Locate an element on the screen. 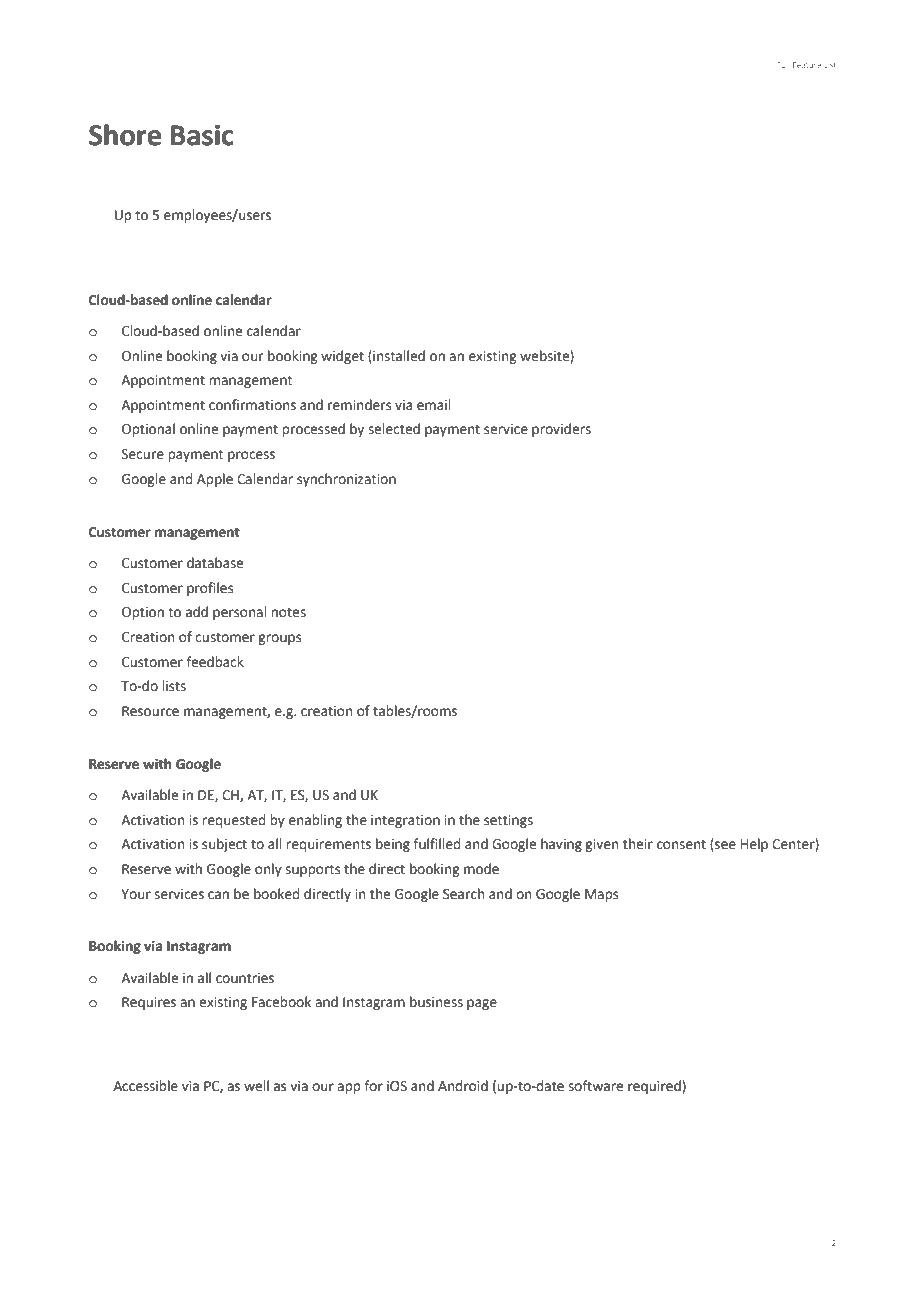 Image resolution: width=924 pixels, height=1308 pixels. Basic is located at coordinates (202, 135).
